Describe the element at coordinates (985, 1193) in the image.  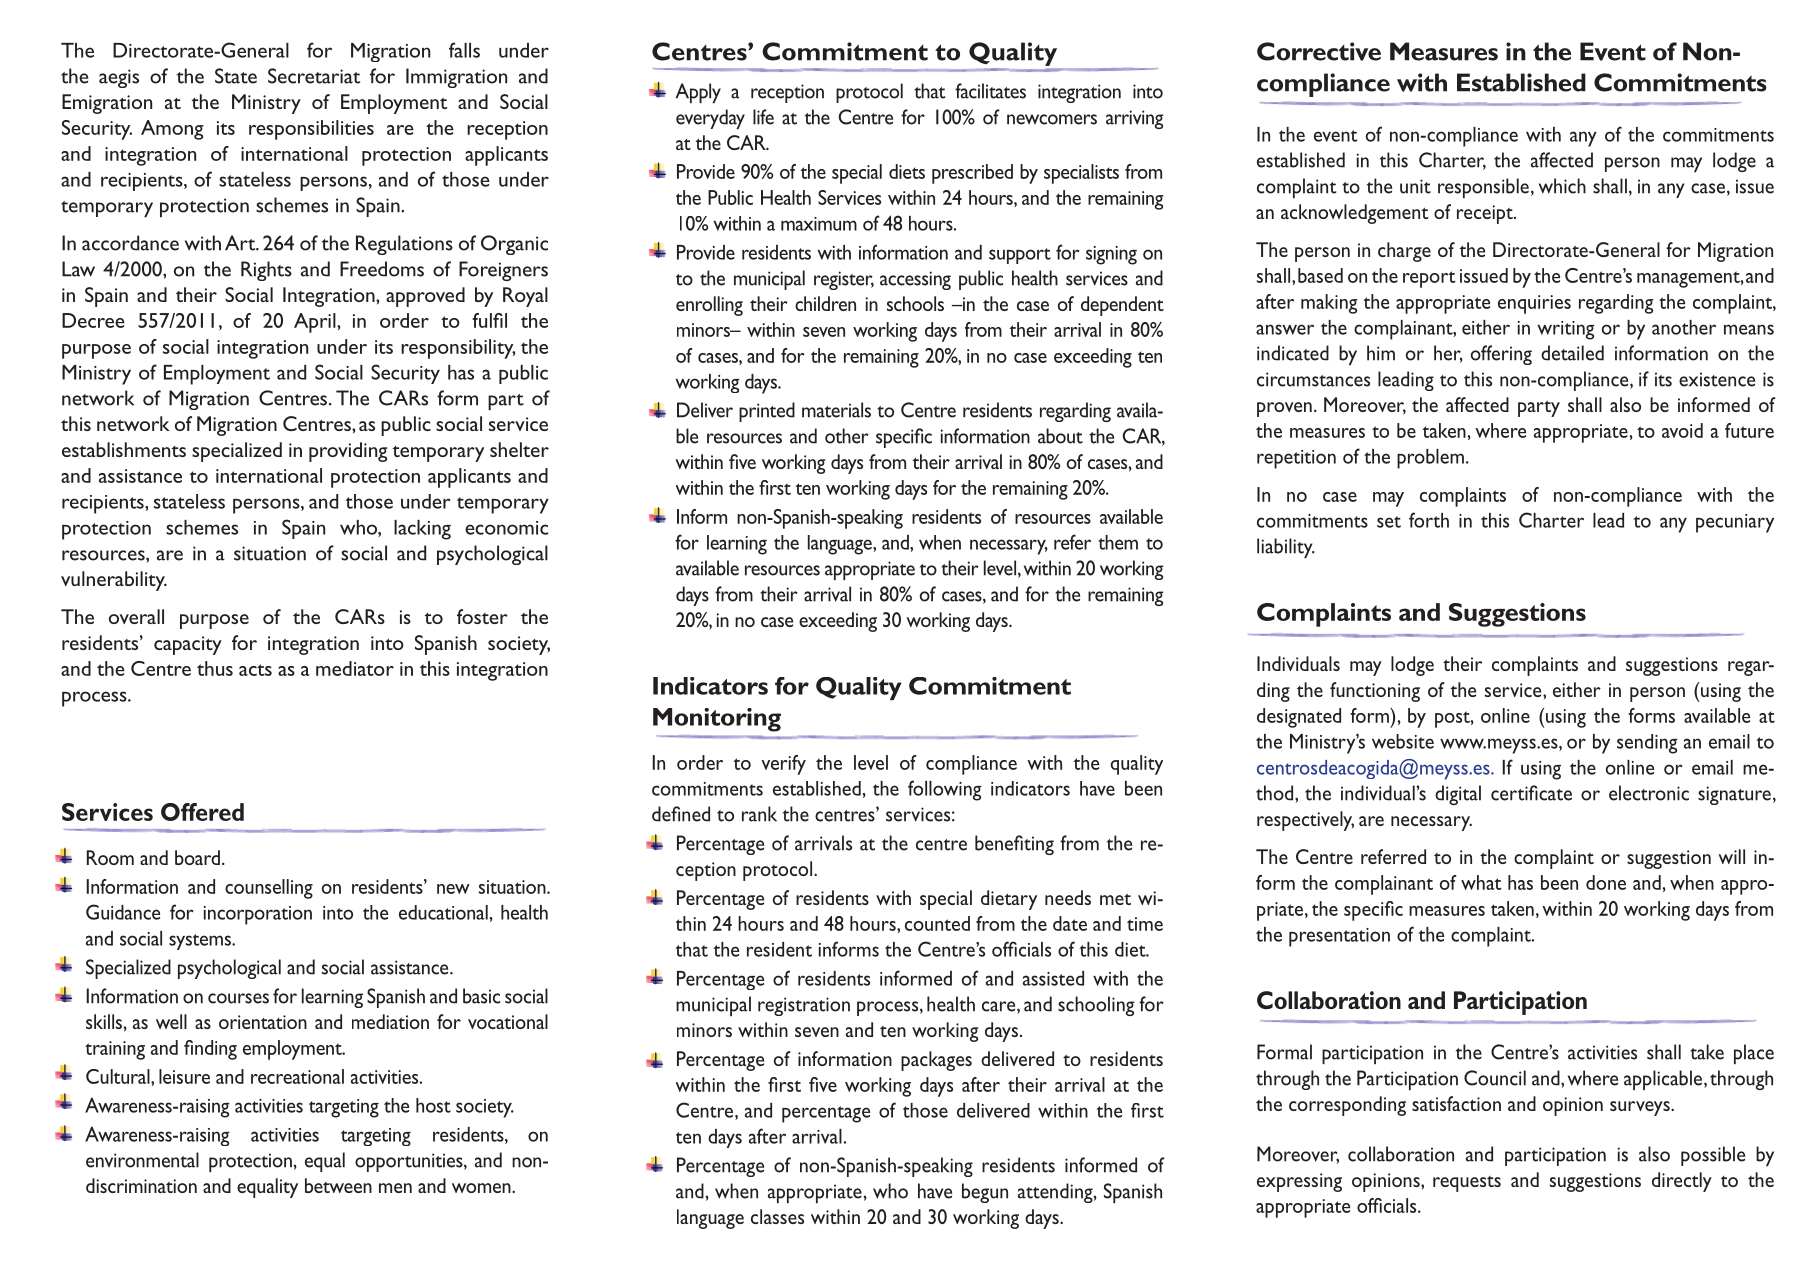
I see `begun` at that location.
